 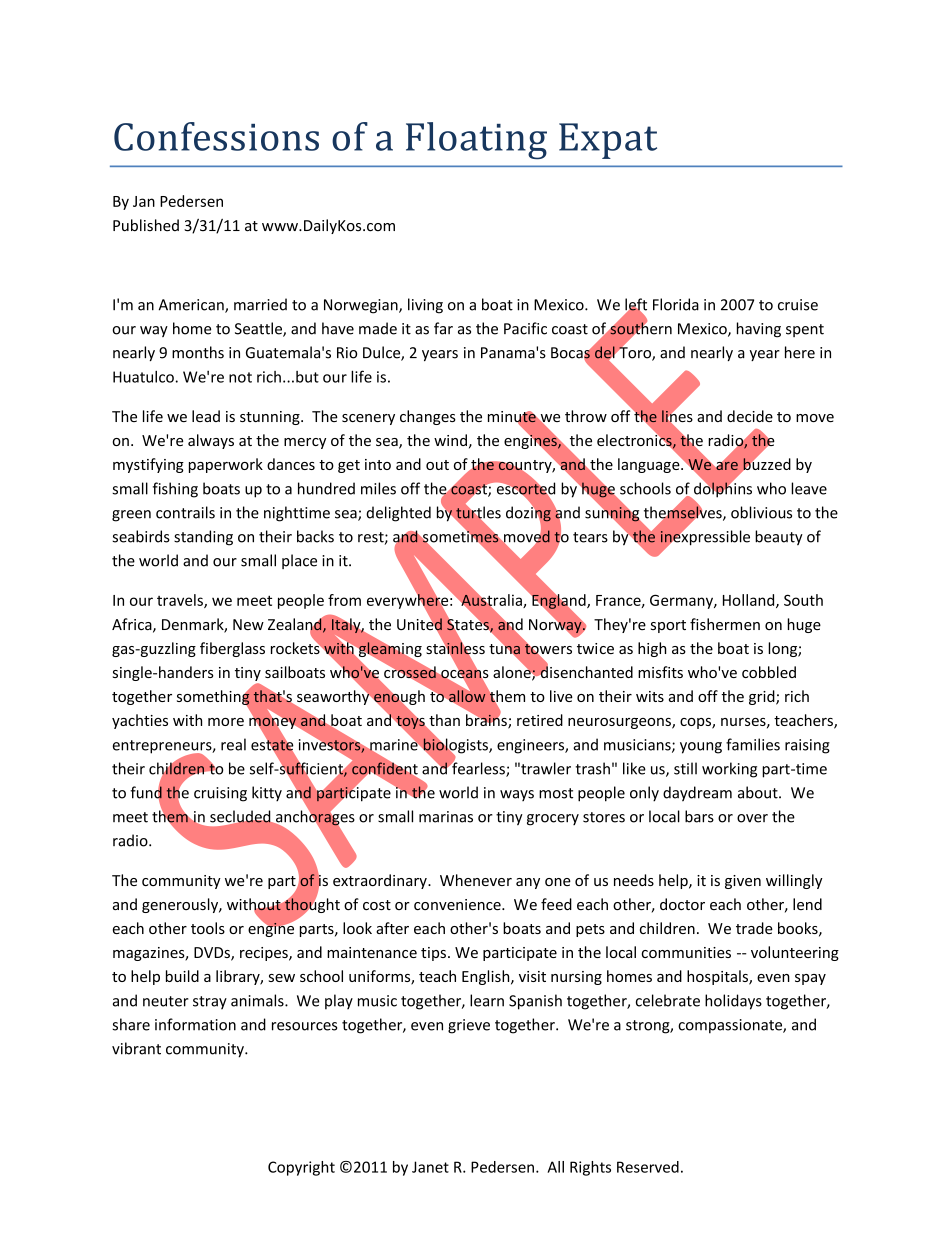 What do you see at coordinates (476, 141) in the page?
I see `Floating` at bounding box center [476, 141].
